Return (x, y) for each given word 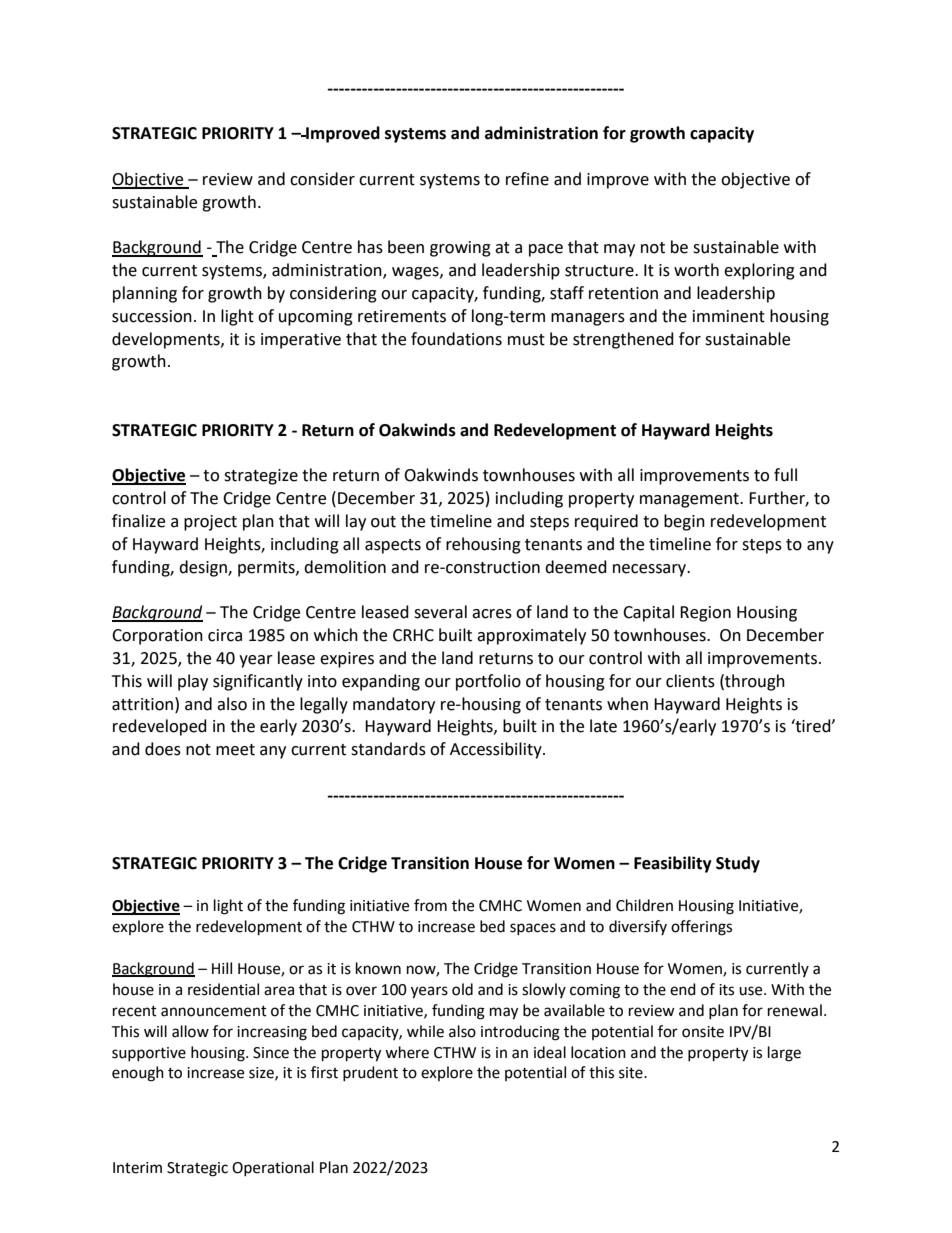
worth (696, 270)
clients (690, 681)
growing (460, 249)
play (193, 682)
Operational (273, 1168)
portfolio (488, 682)
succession (152, 316)
